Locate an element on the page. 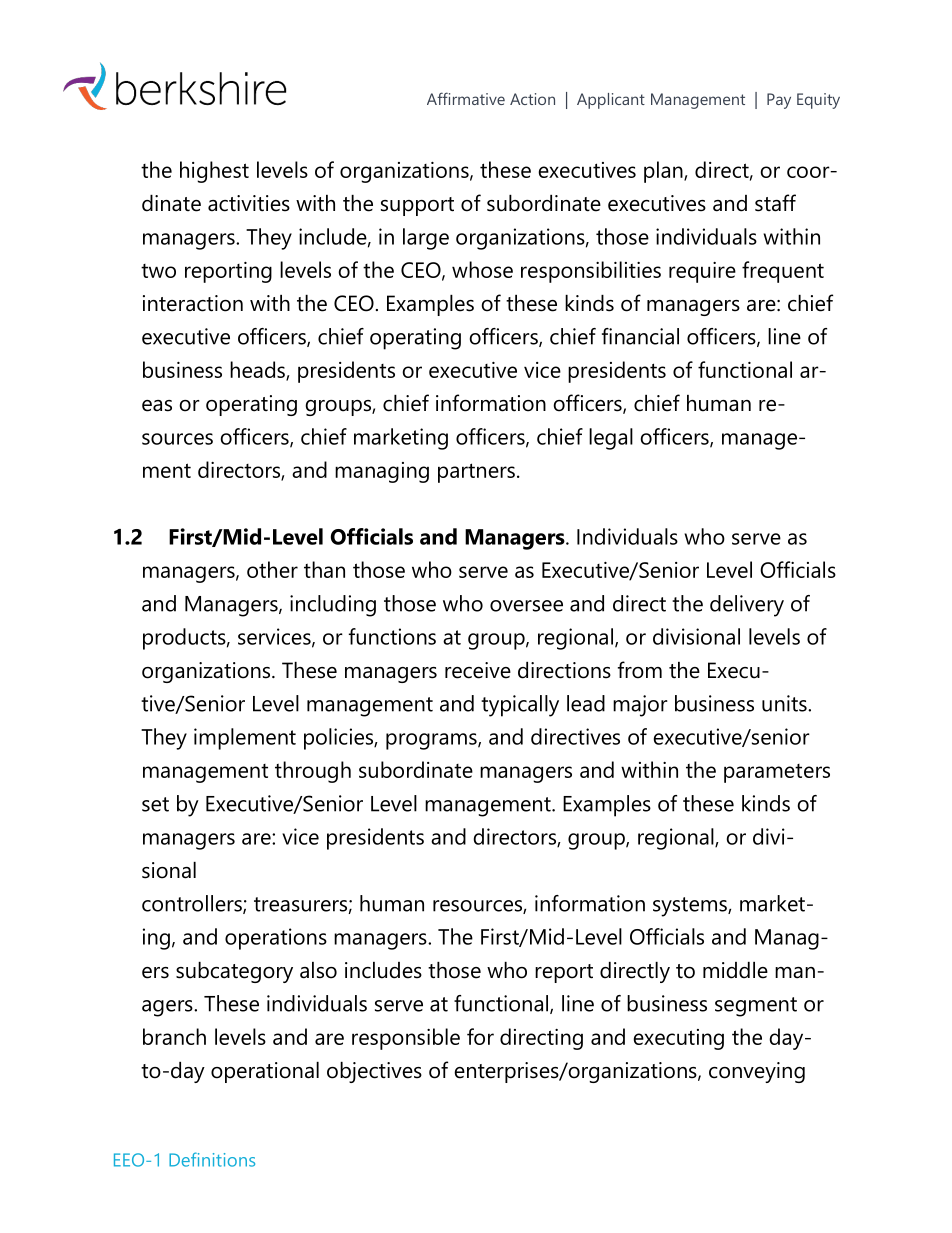 Image resolution: width=952 pixels, height=1233 pixels. Definitions is located at coordinates (212, 1159).
